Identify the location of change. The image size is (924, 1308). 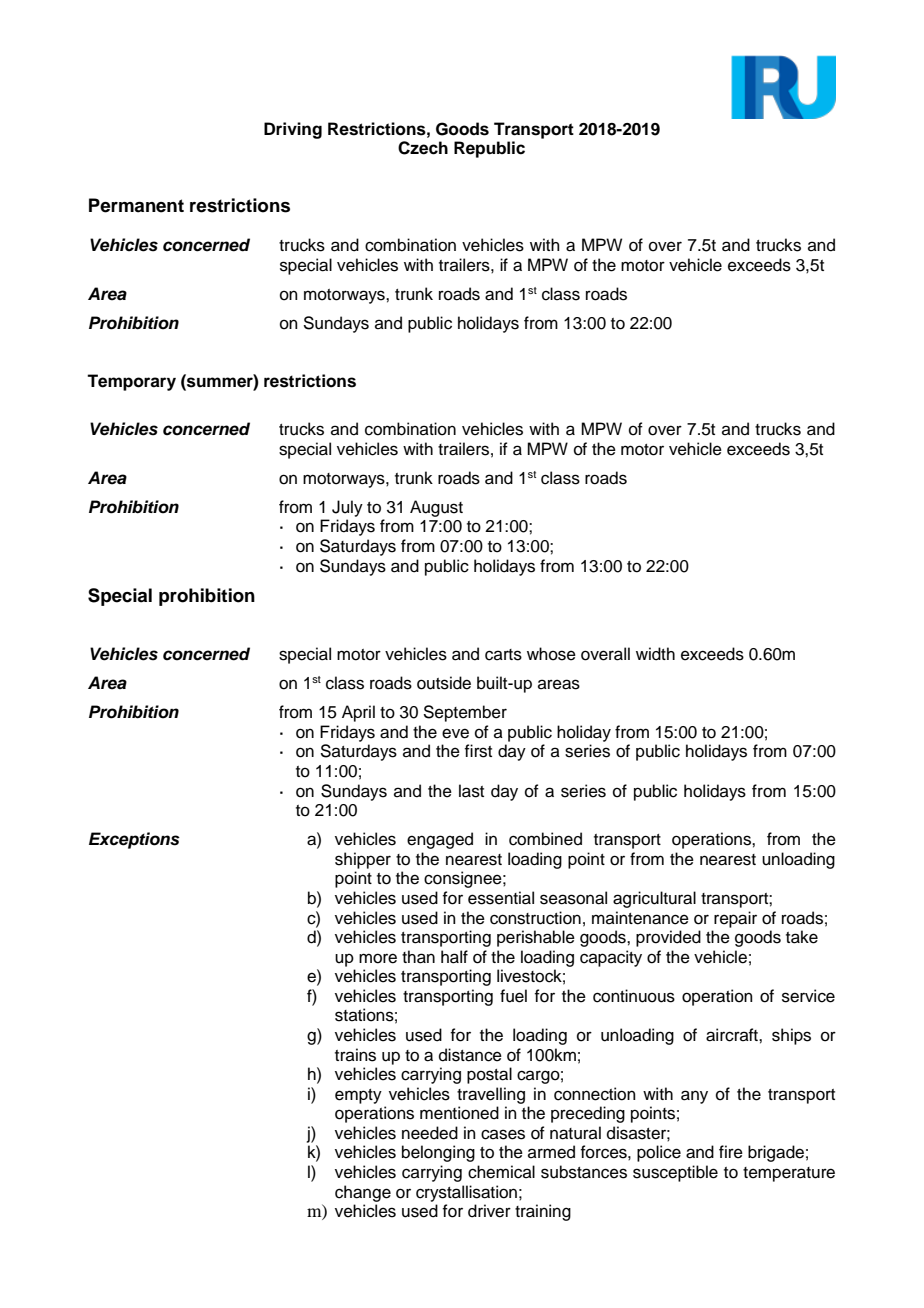
(363, 1193).
